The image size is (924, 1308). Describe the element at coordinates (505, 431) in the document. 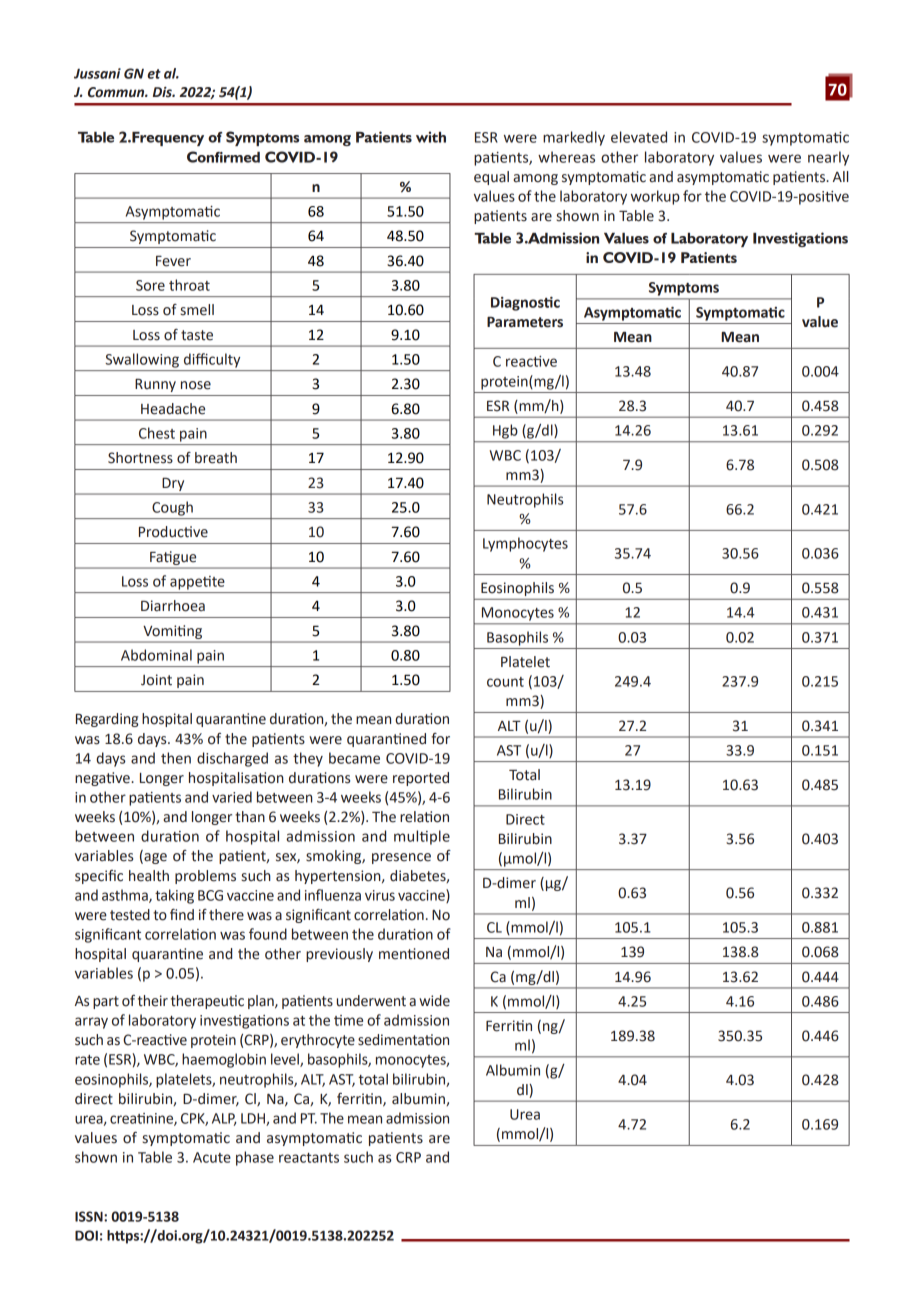

I see `Hgb` at that location.
